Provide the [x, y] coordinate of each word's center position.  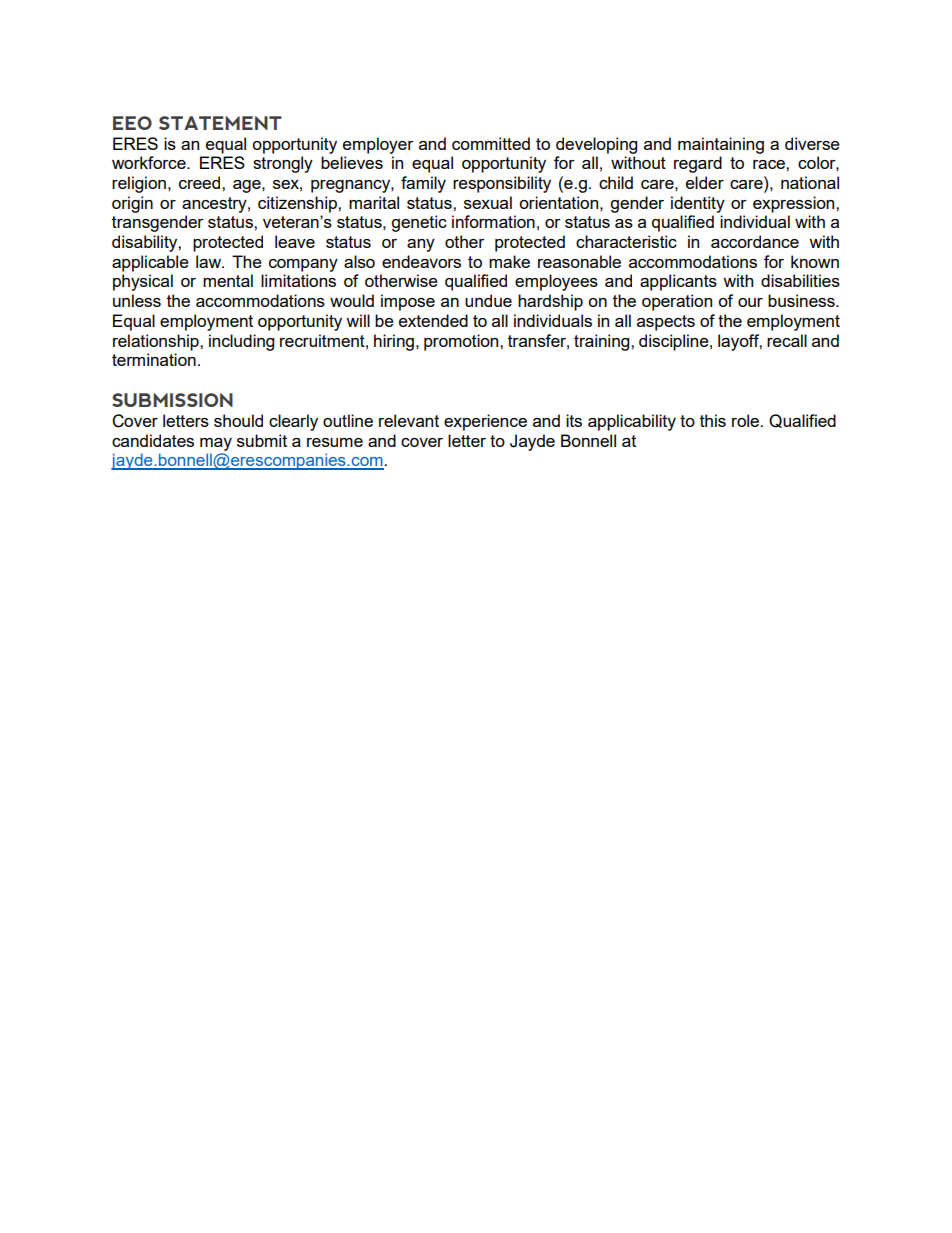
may [216, 444]
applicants [678, 282]
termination [154, 359]
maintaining [721, 145]
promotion [462, 342]
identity [698, 204]
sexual [488, 202]
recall [787, 340]
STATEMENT [220, 123]
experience [485, 422]
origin [132, 204]
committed [491, 143]
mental [228, 280]
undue [488, 300]
